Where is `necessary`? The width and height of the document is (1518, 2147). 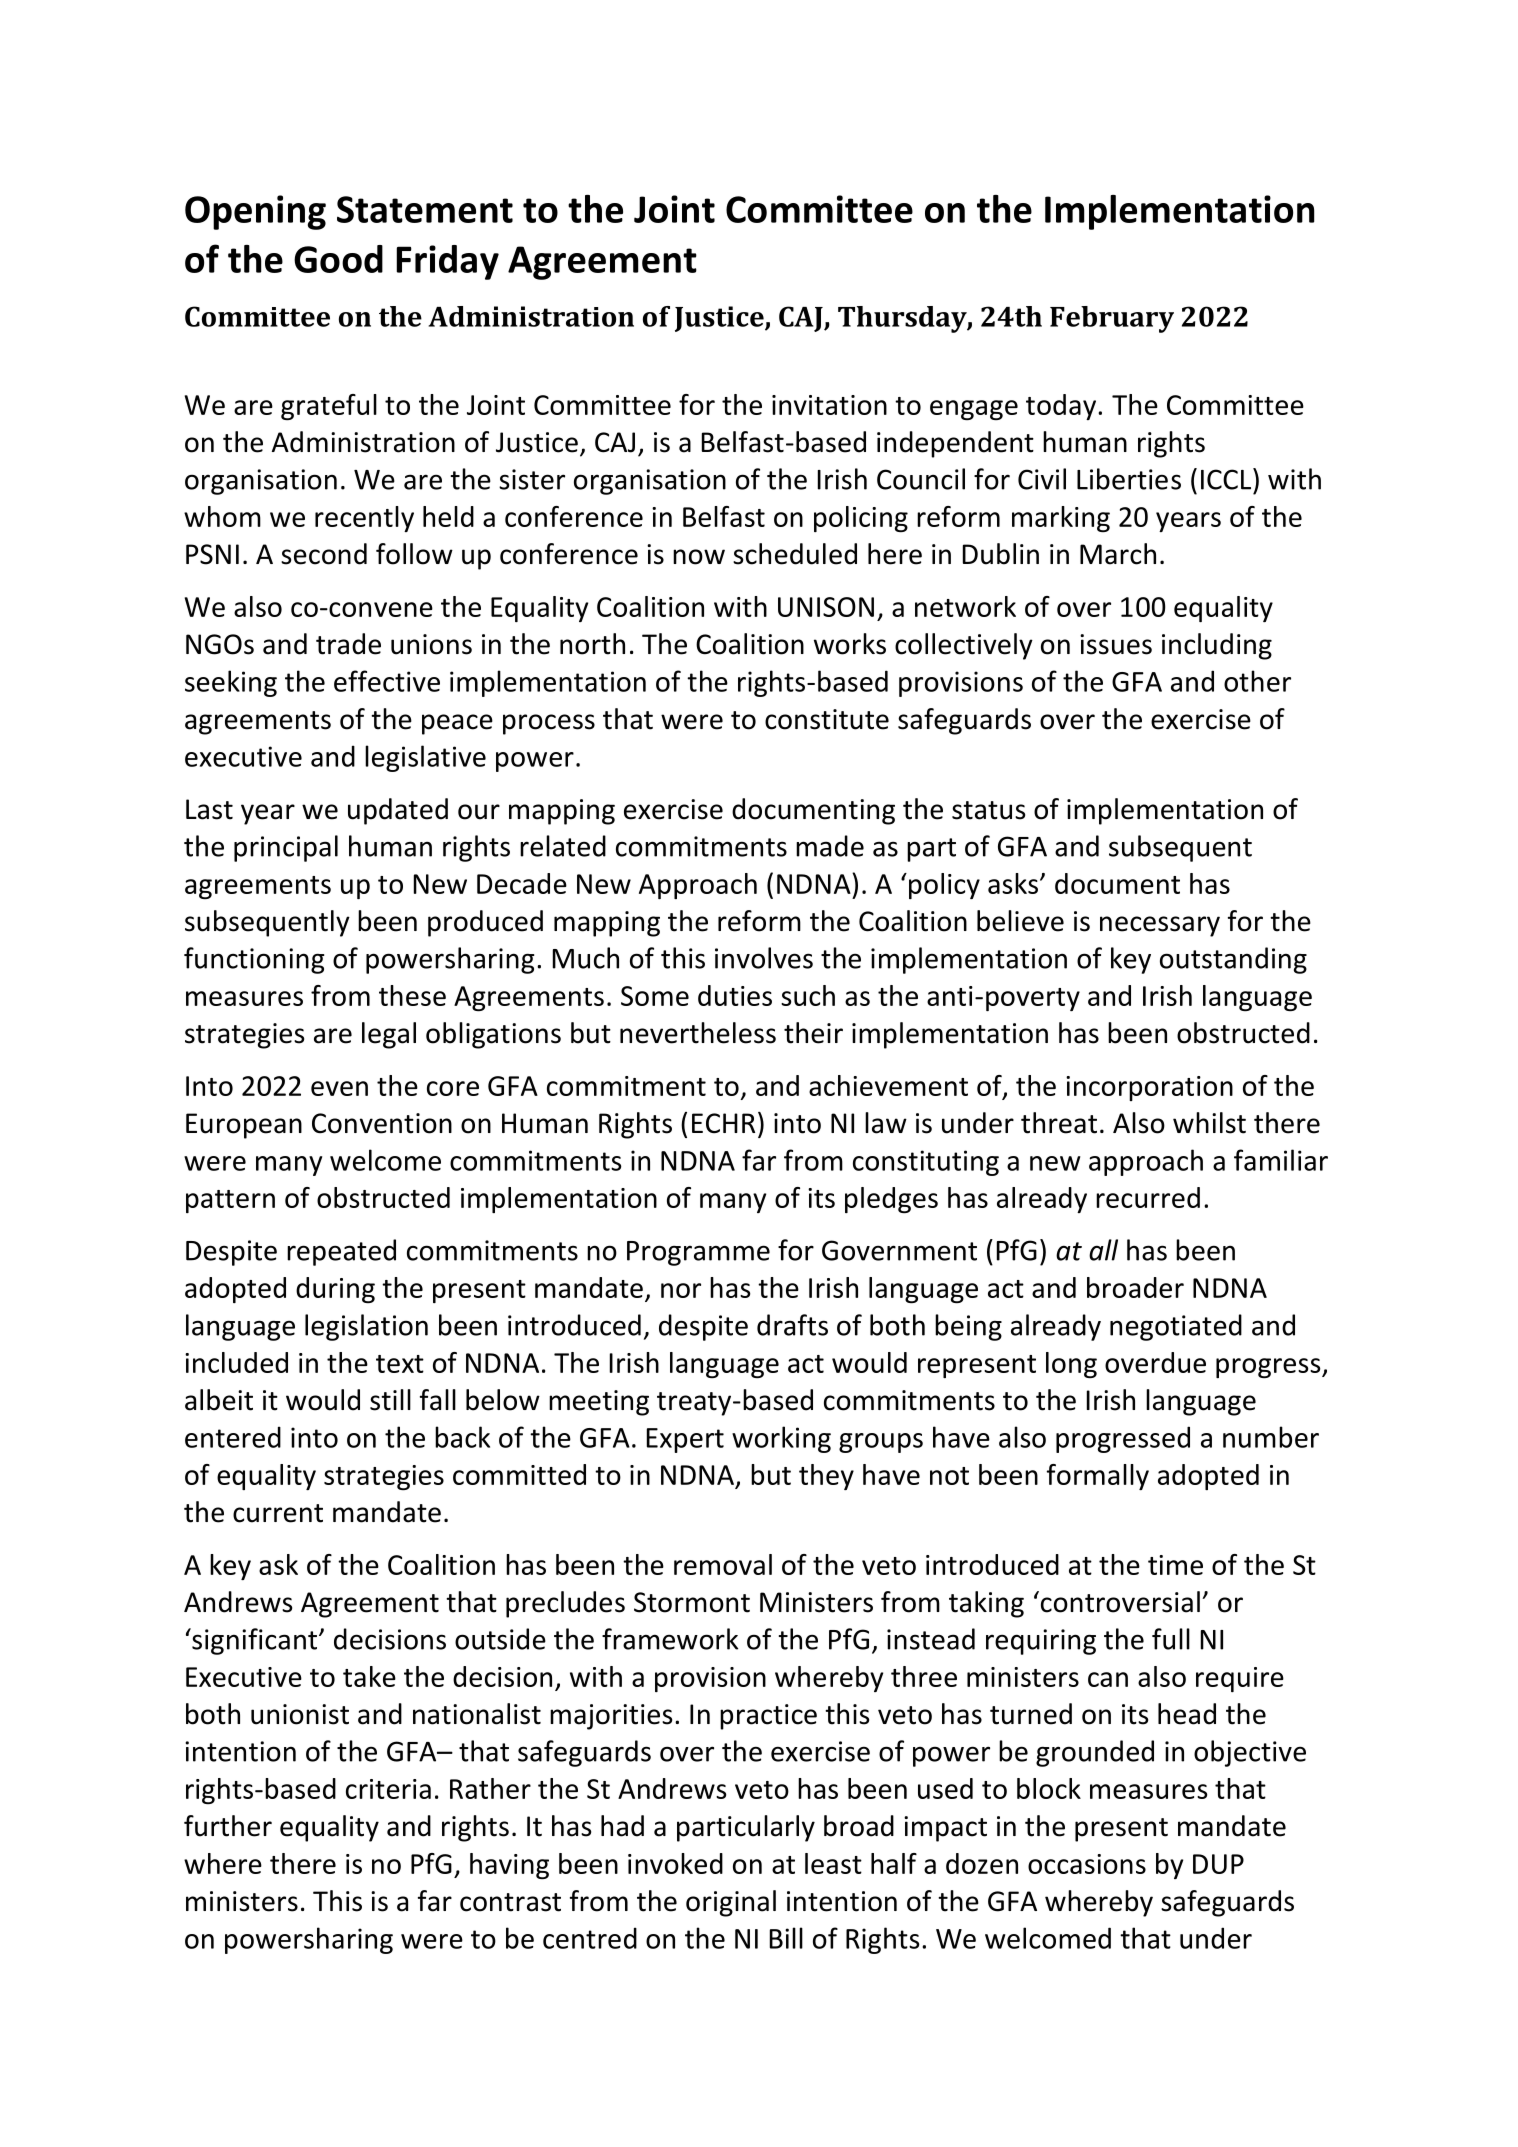 necessary is located at coordinates (1160, 926).
